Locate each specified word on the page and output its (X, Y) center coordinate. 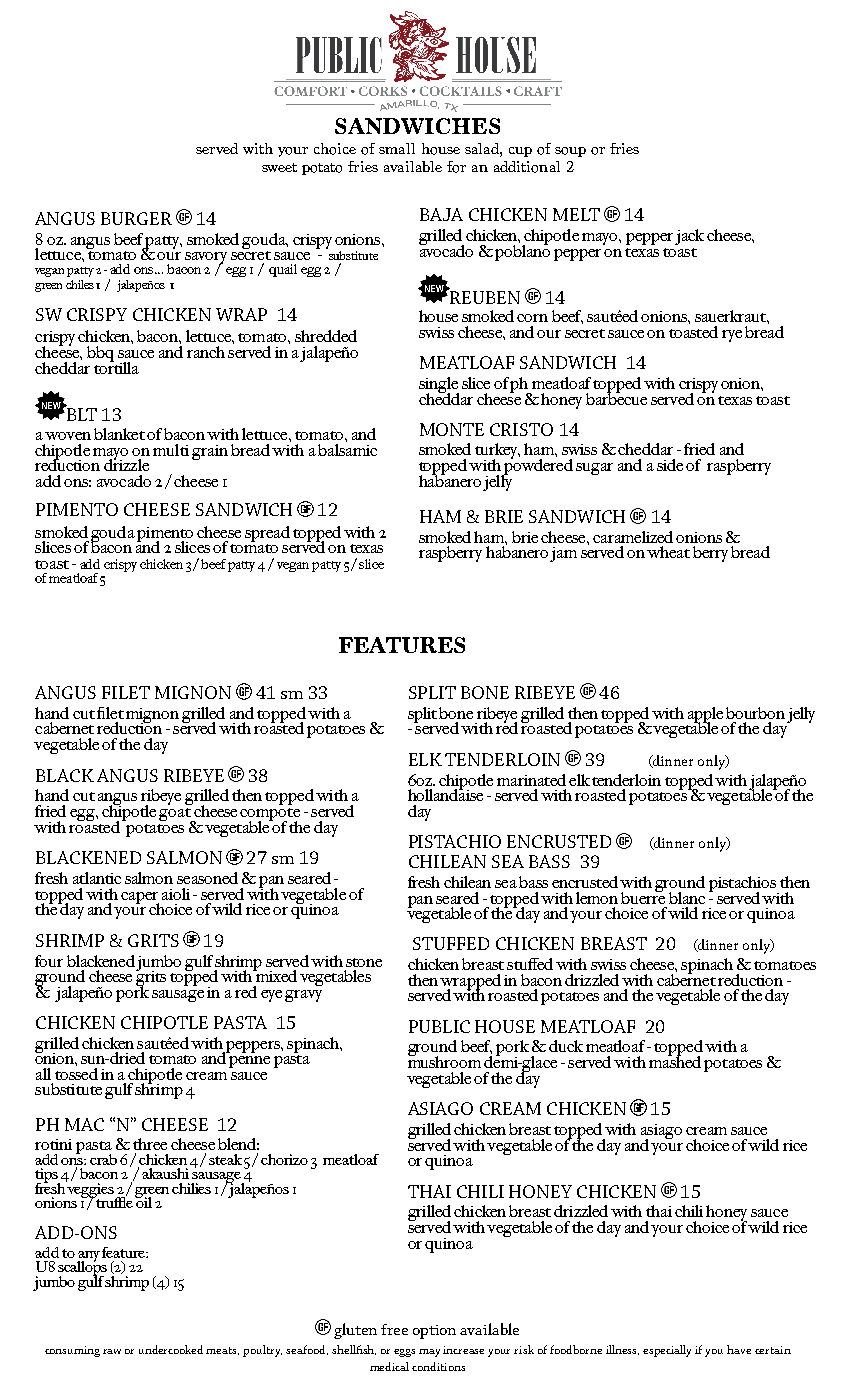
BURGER (136, 218)
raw (112, 1351)
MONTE (452, 429)
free (394, 1329)
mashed (675, 1060)
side (670, 465)
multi (171, 450)
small (397, 148)
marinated (531, 780)
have (739, 1349)
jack (689, 237)
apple (705, 716)
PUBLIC (439, 1026)
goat (176, 816)
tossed (76, 1072)
